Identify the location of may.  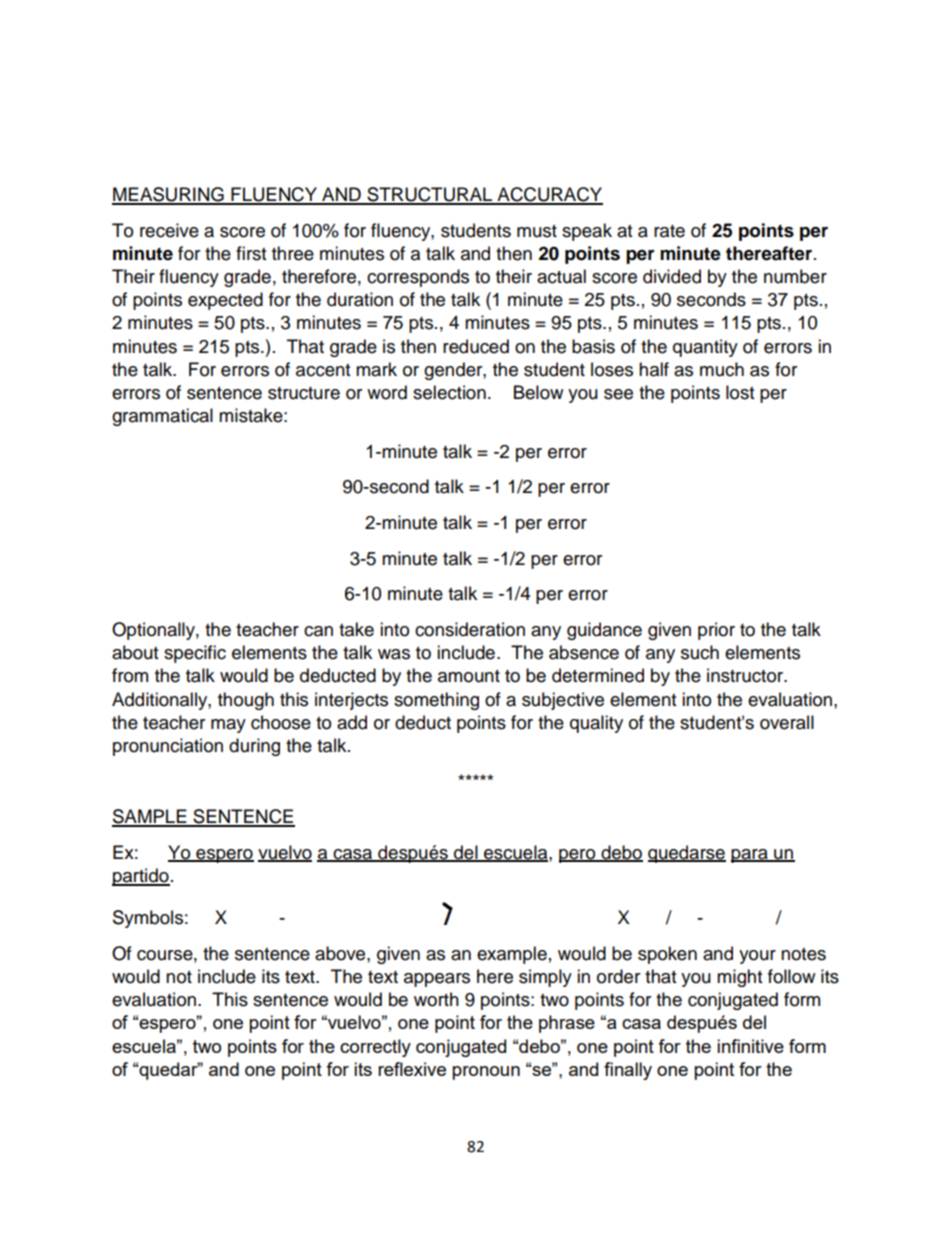
(228, 726).
